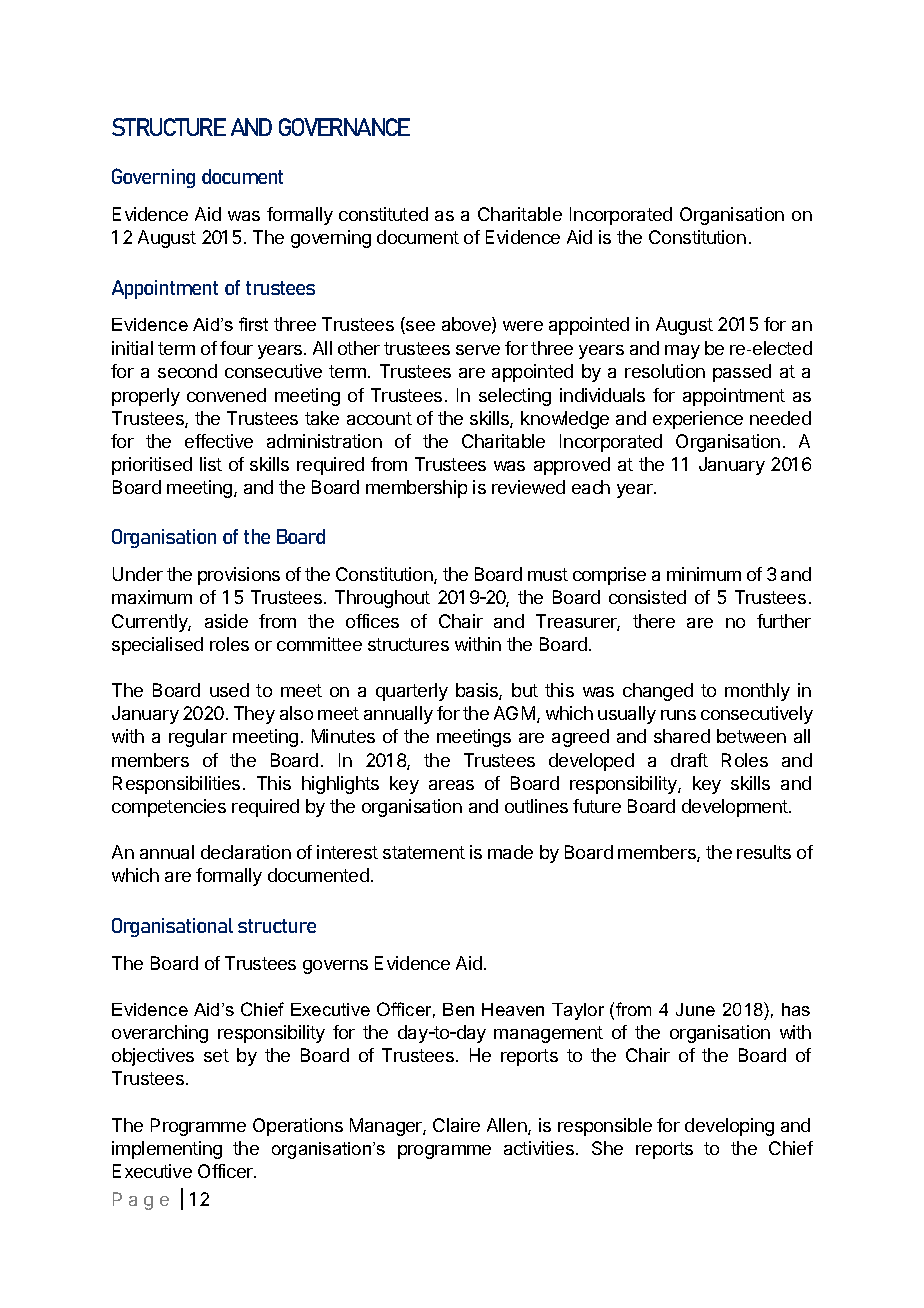  Describe the element at coordinates (344, 127) in the screenshot. I see `GOVERNANCE` at that location.
